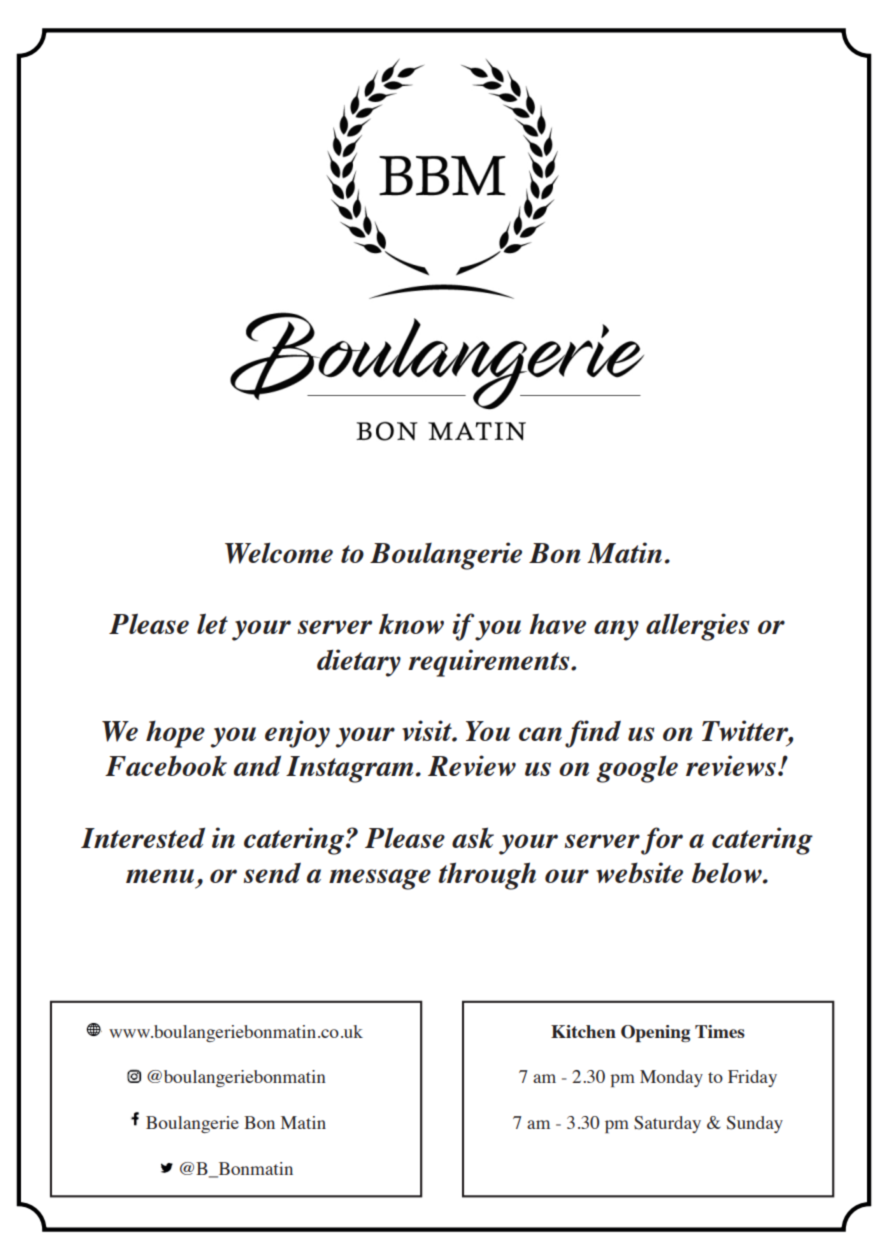 This document has width=888, height=1260. Describe the element at coordinates (639, 872) in the document. I see `website` at that location.
